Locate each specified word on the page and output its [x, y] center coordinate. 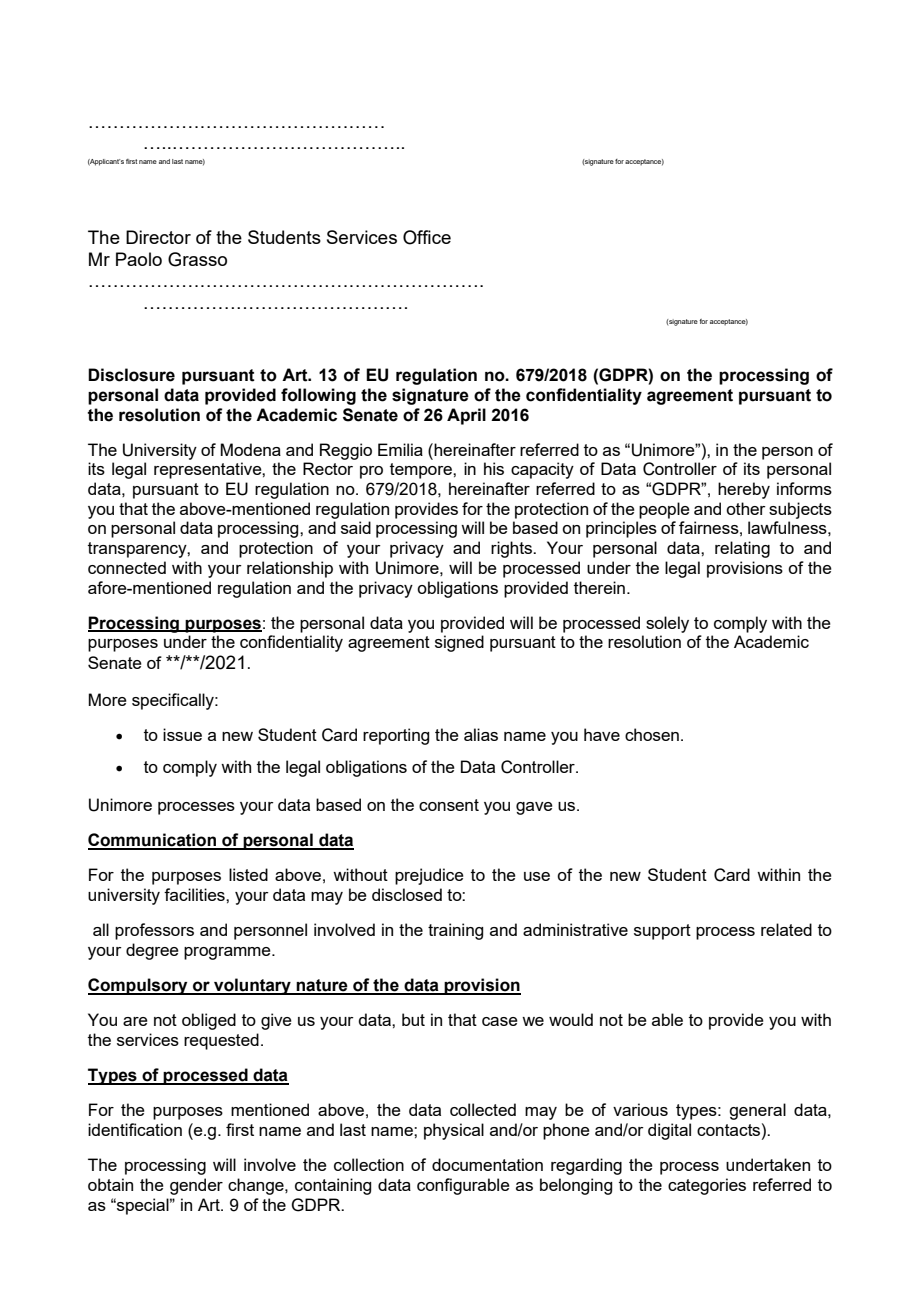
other [746, 508]
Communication [153, 841]
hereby [744, 490]
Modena [250, 449]
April [466, 416]
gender [196, 1186]
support [662, 932]
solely [667, 624]
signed [459, 643]
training [455, 931]
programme [228, 953]
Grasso [197, 259]
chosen [652, 734]
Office [427, 237]
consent [449, 805]
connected [127, 567]
